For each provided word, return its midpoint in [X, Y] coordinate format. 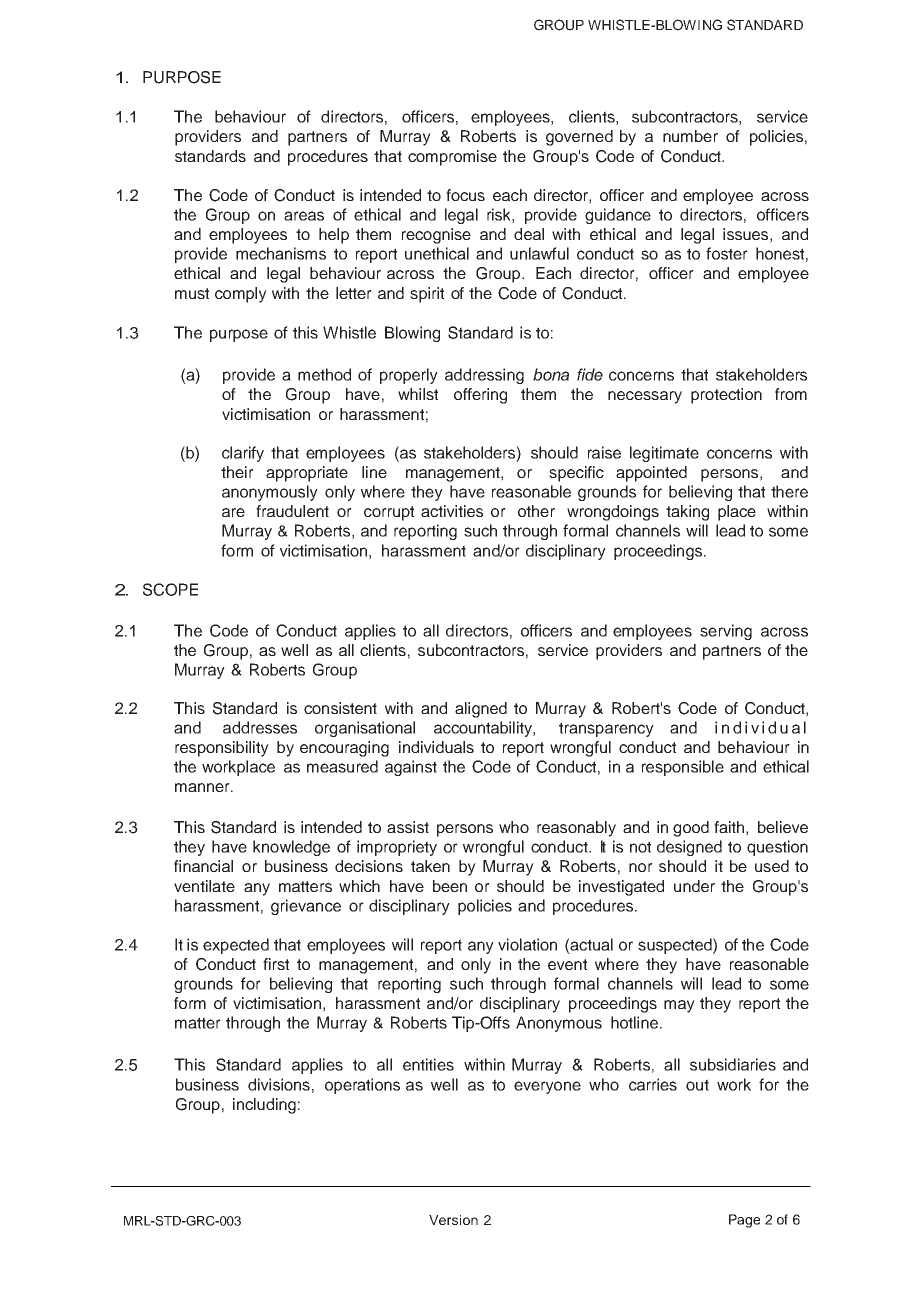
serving [726, 632]
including [264, 1106]
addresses [260, 727]
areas [304, 216]
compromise [452, 158]
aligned [481, 710]
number [690, 136]
